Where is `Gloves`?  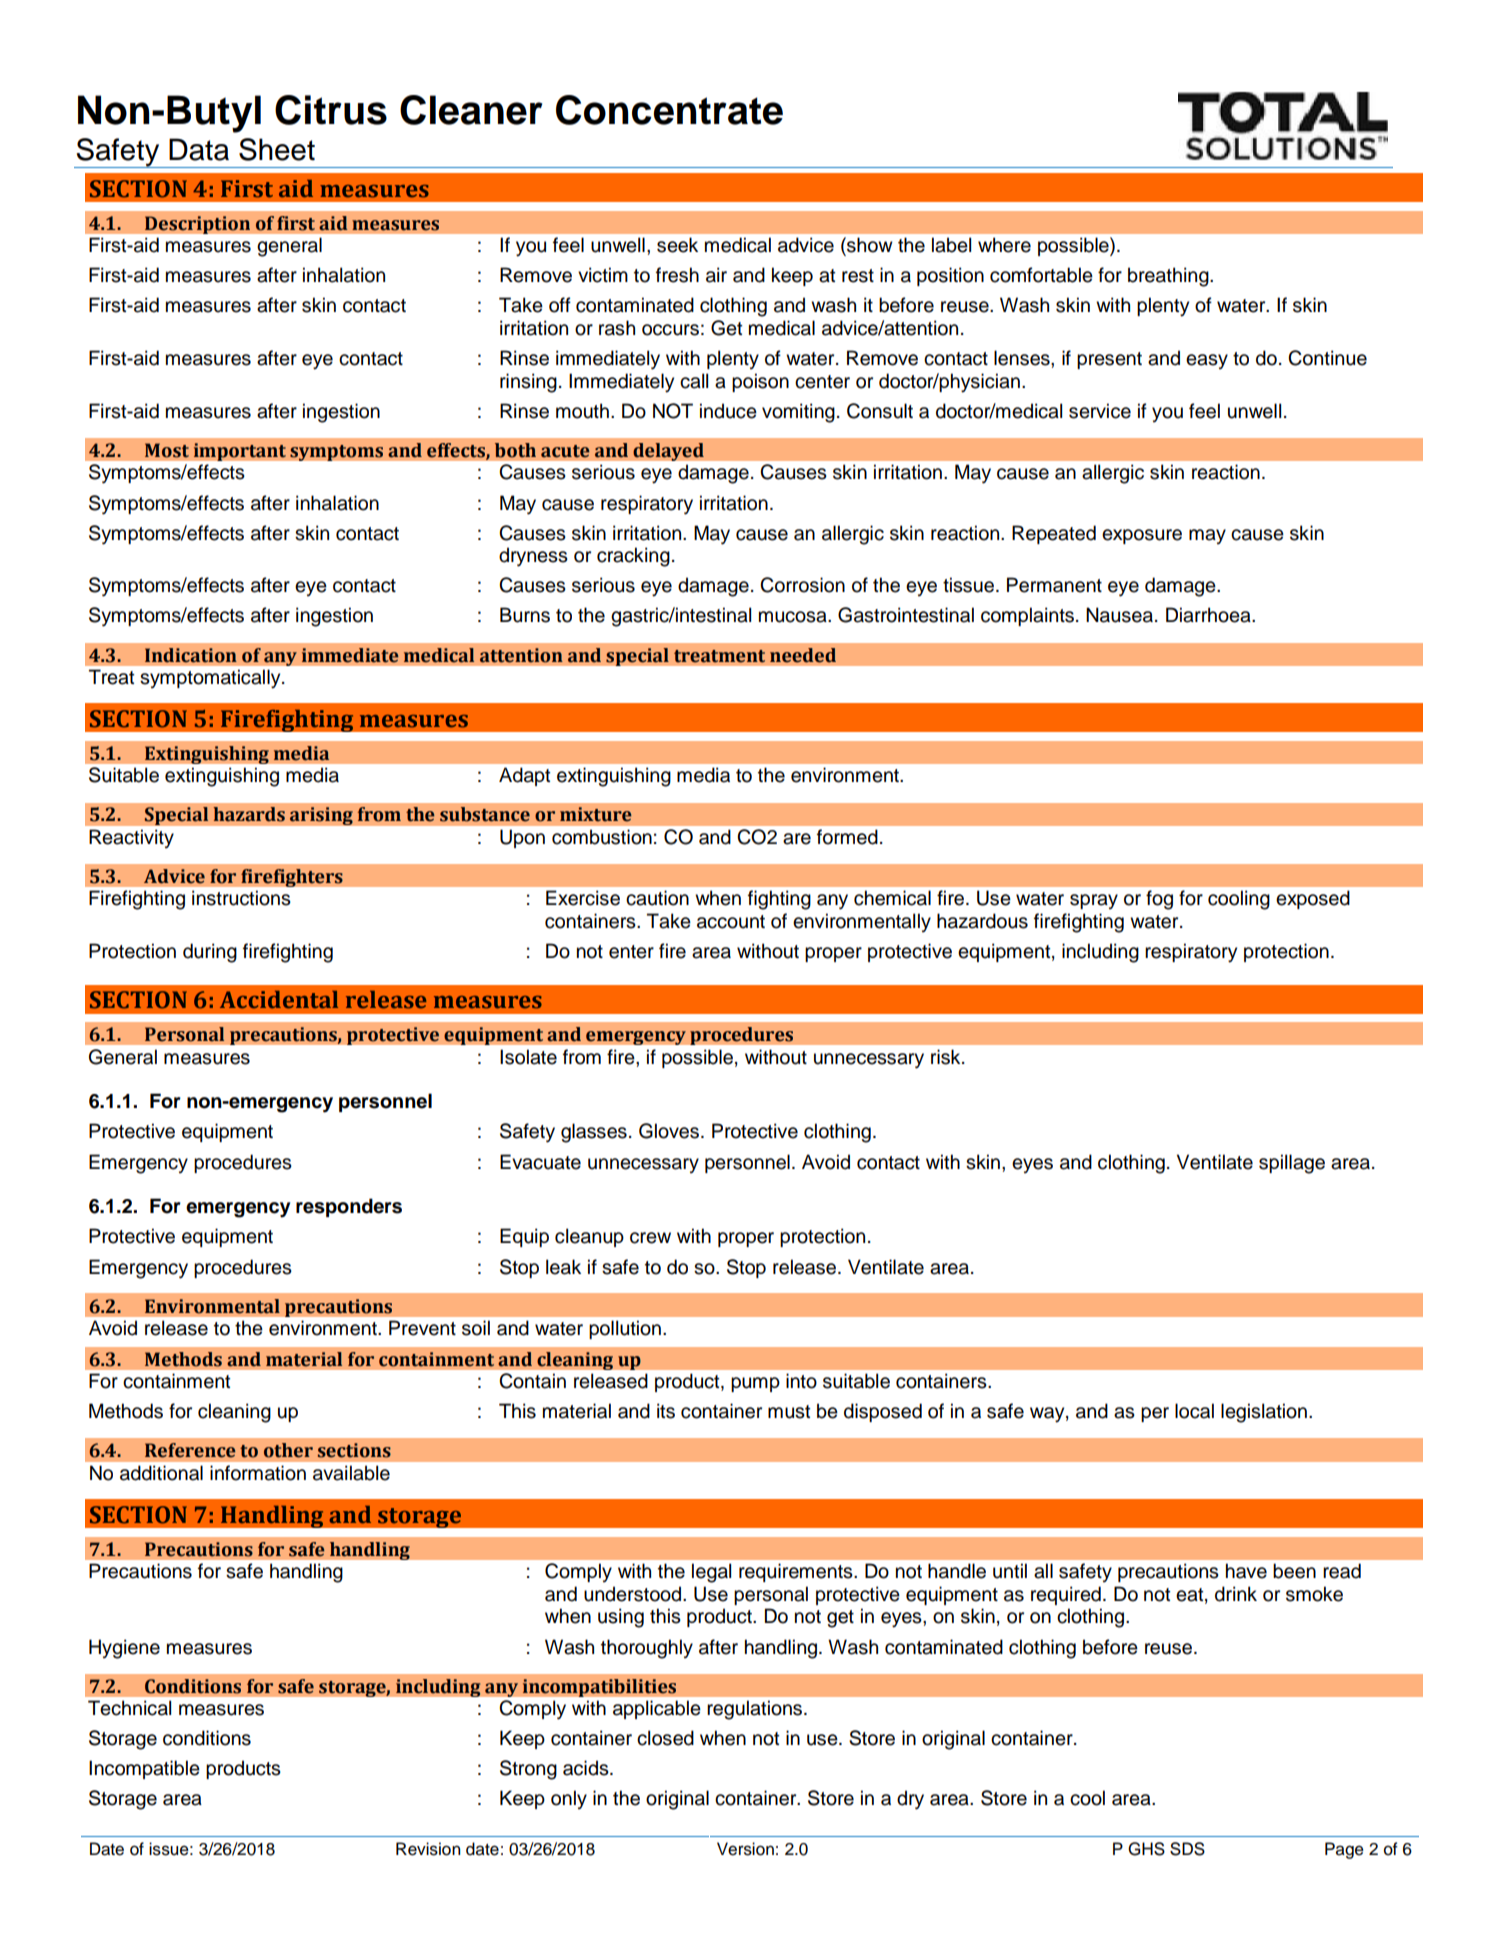
Gloves is located at coordinates (670, 1131).
